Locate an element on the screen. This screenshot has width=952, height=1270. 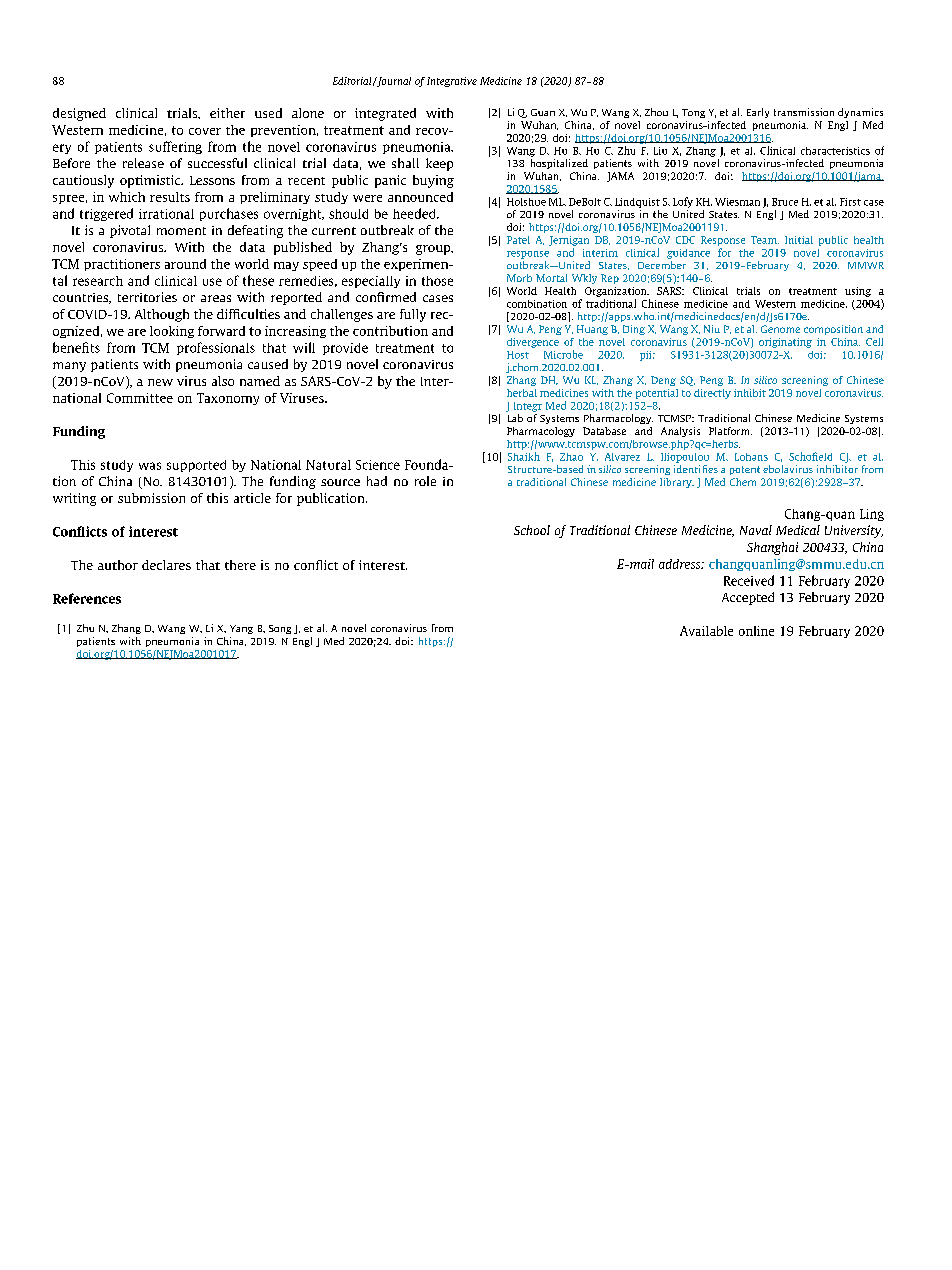
Early is located at coordinates (758, 113).
